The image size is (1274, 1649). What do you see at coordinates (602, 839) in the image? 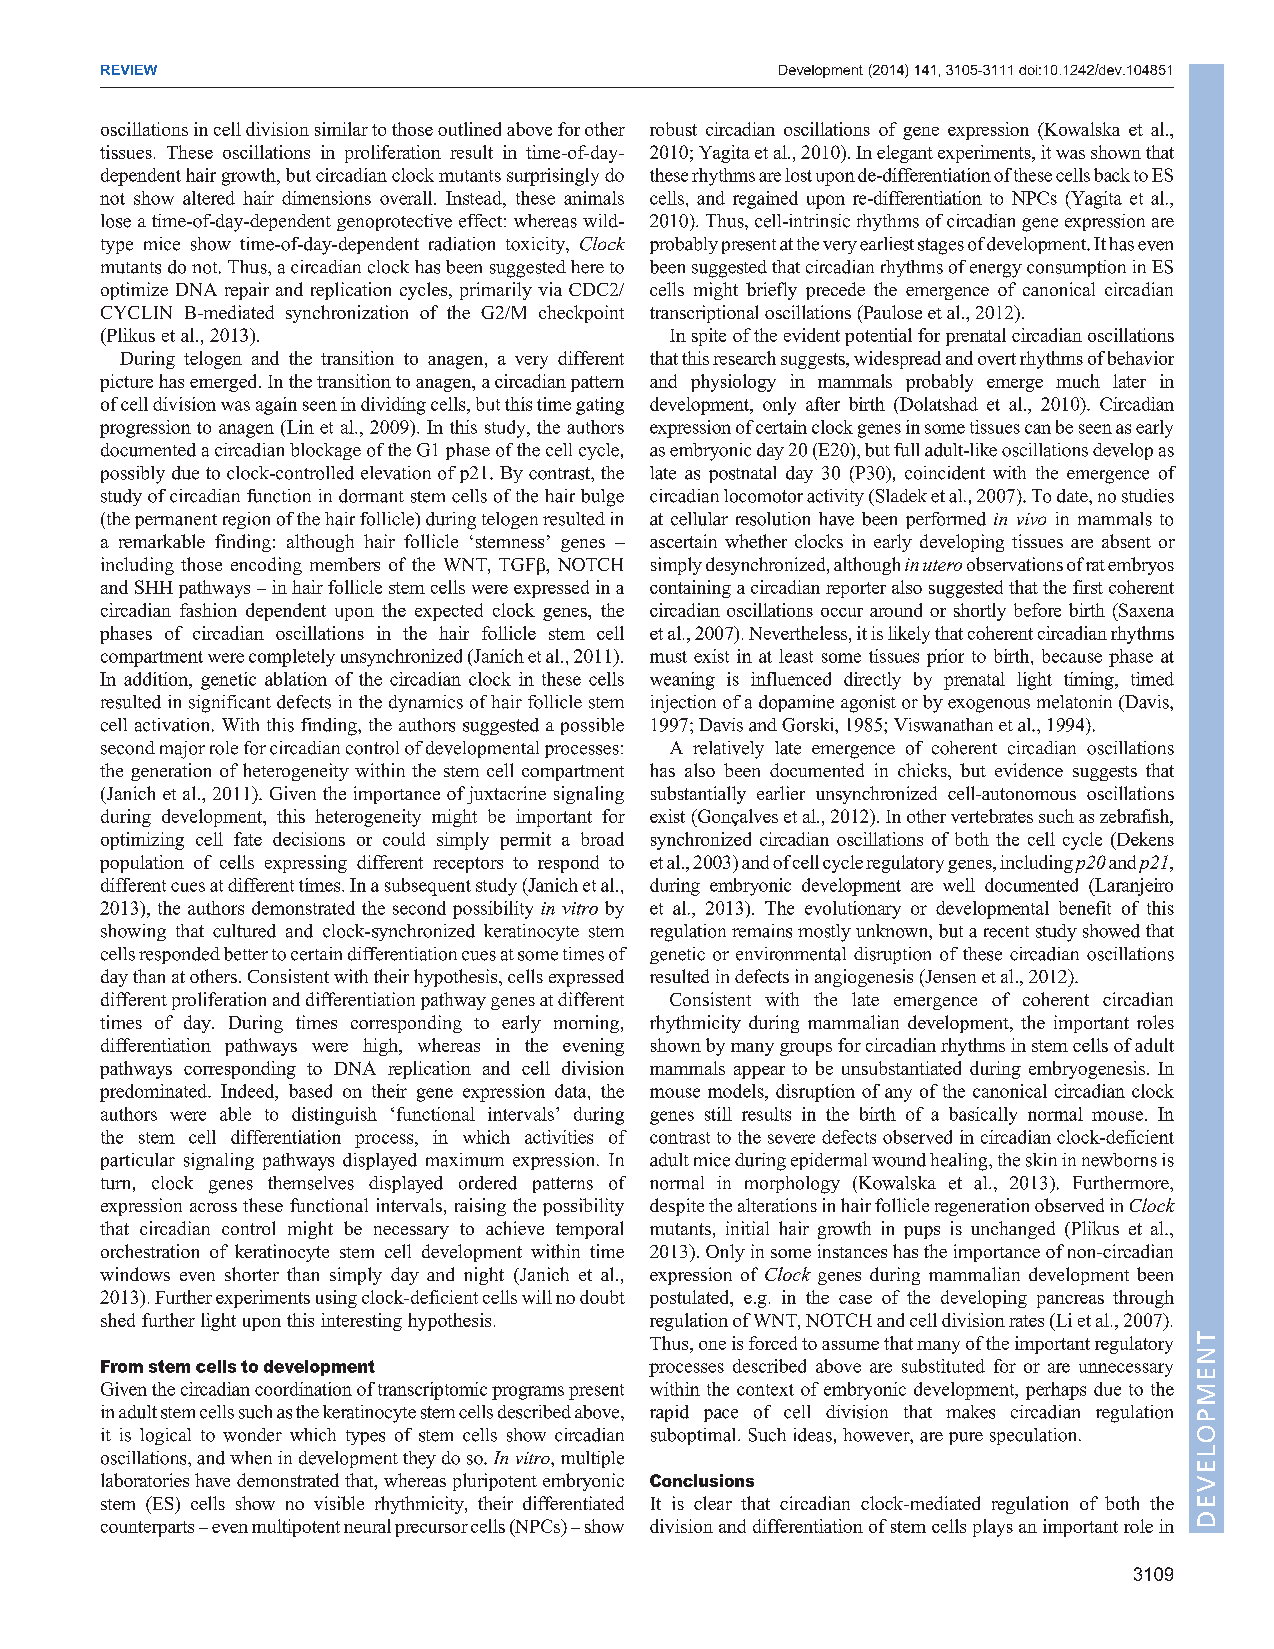
I see `broad` at bounding box center [602, 839].
